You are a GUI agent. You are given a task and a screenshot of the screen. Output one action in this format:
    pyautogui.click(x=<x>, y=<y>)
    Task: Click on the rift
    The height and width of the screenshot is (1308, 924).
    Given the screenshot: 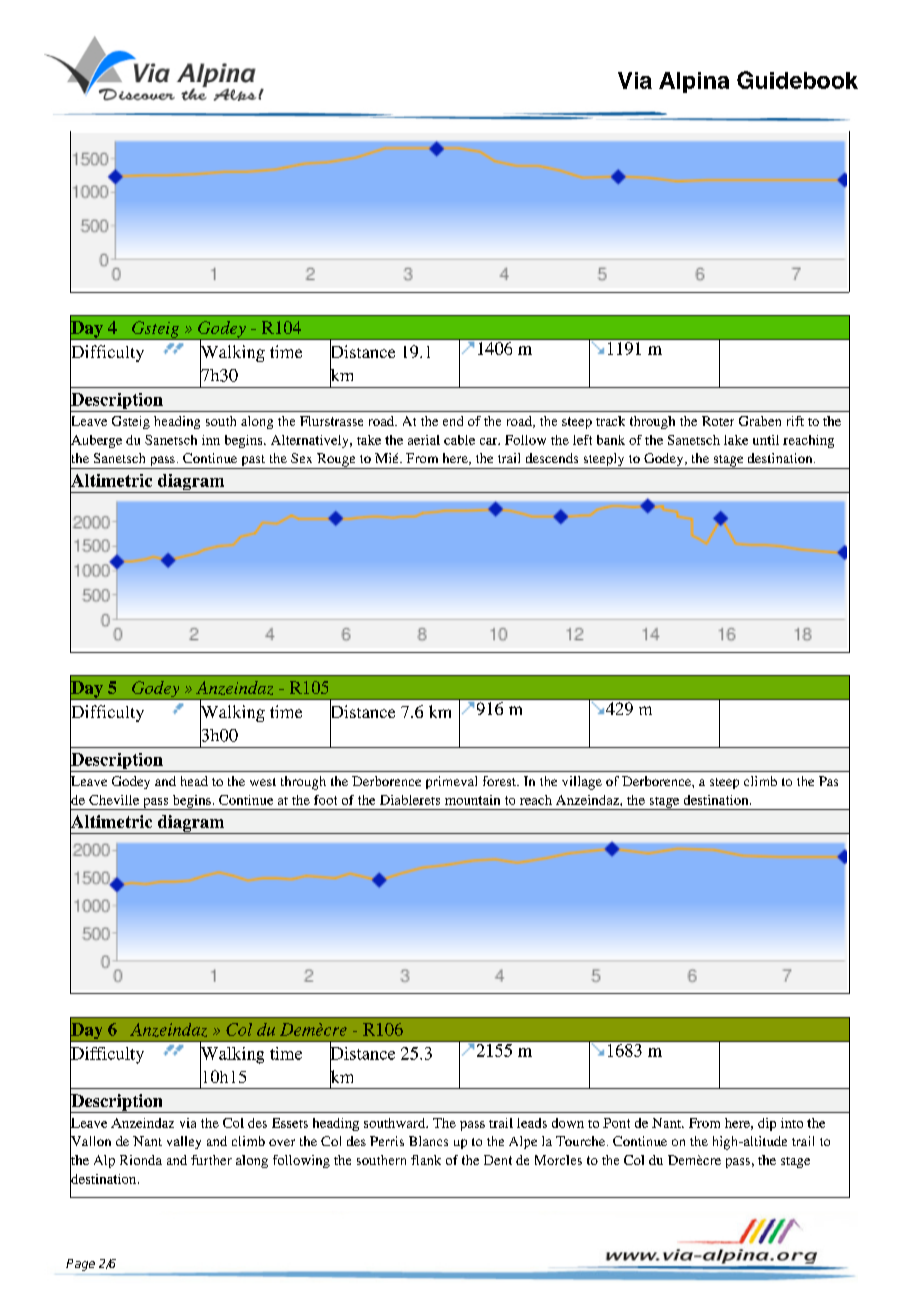 What is the action you would take?
    pyautogui.click(x=795, y=421)
